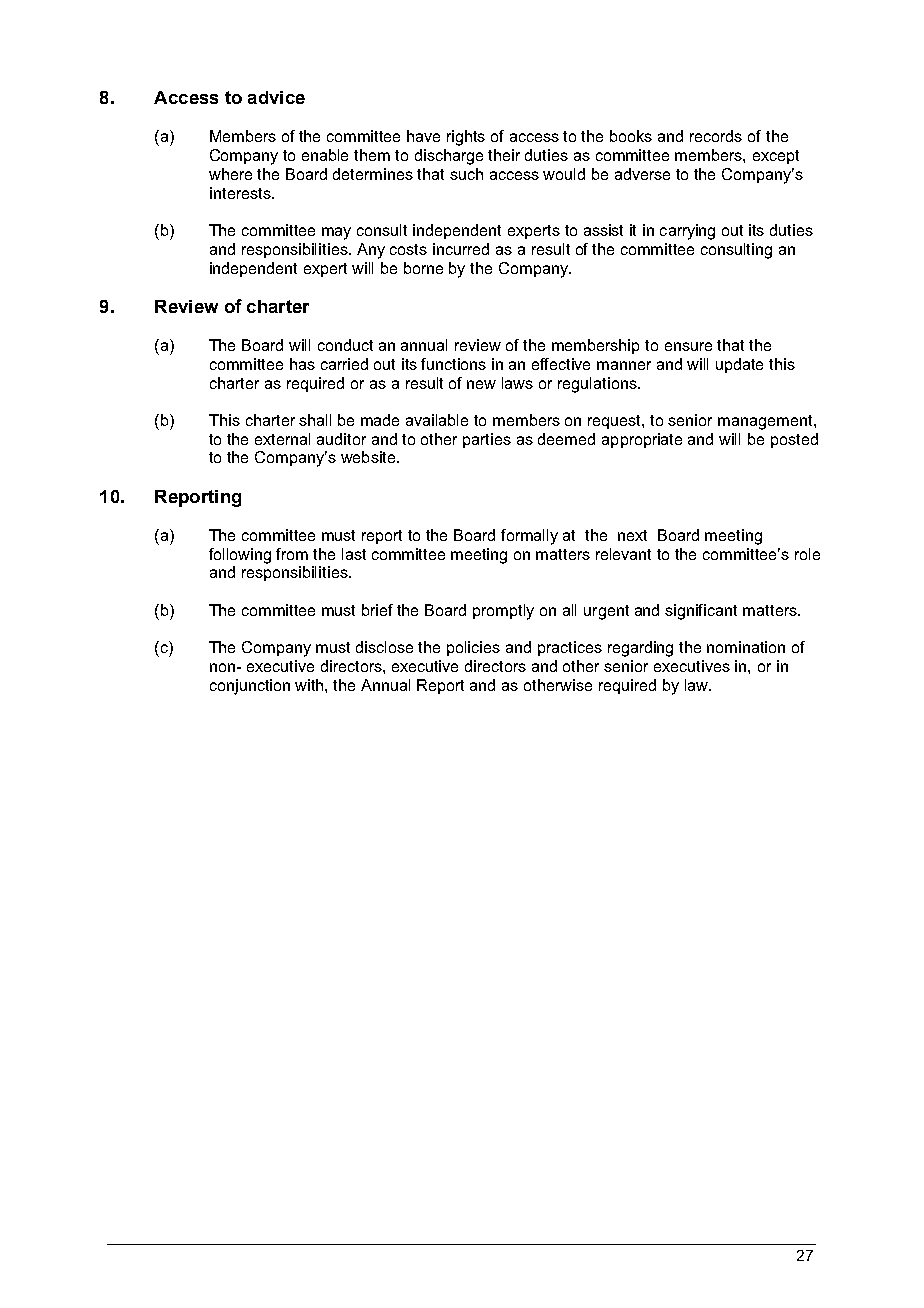  I want to click on update, so click(739, 365).
